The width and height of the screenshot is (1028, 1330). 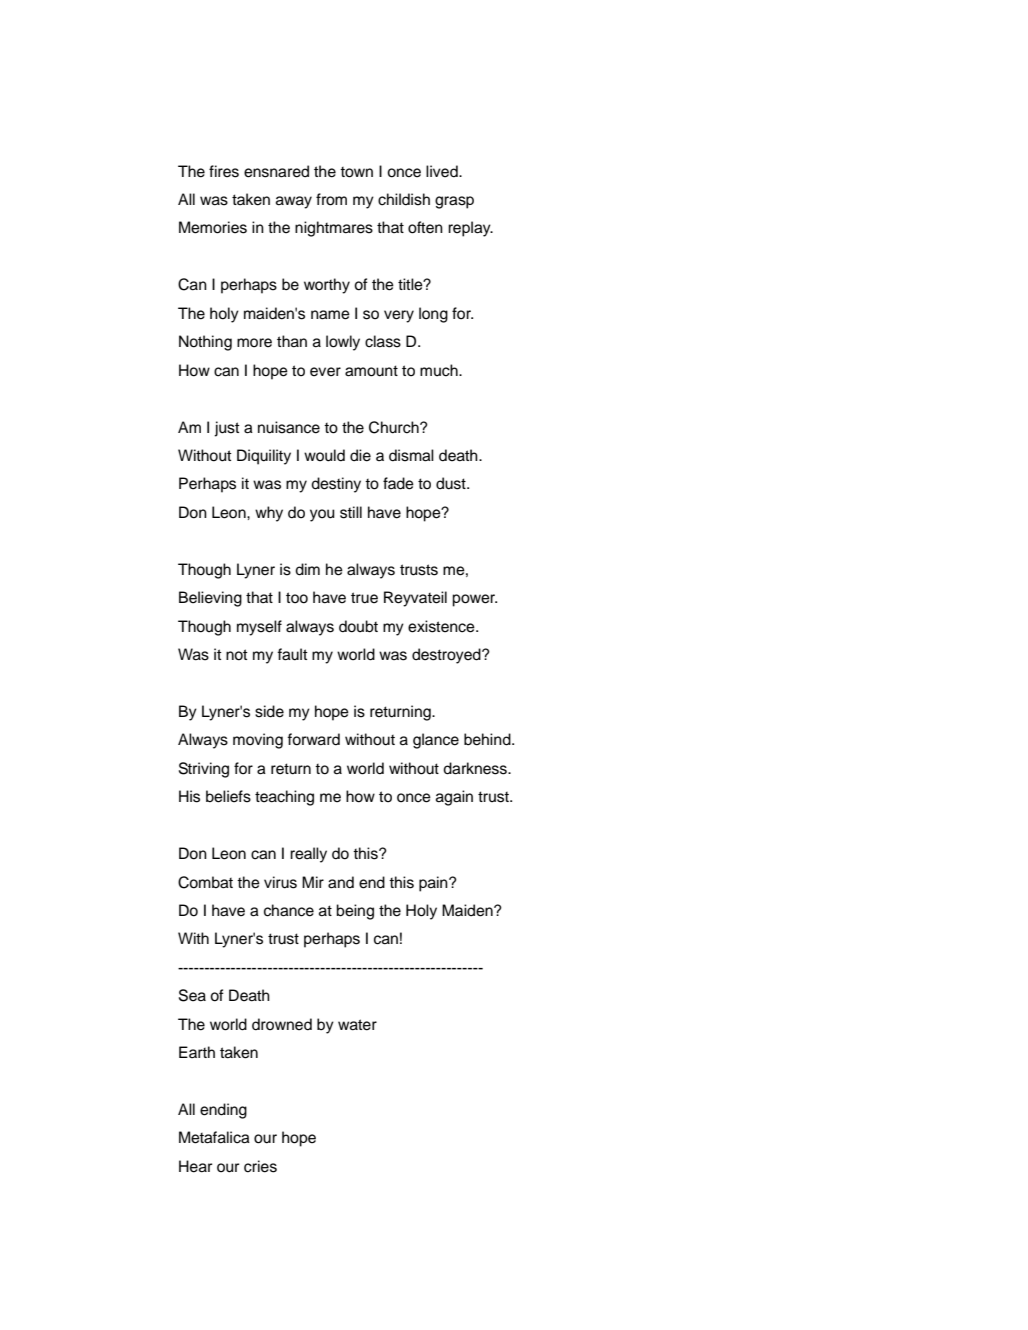 What do you see at coordinates (341, 882) in the screenshot?
I see `and` at bounding box center [341, 882].
